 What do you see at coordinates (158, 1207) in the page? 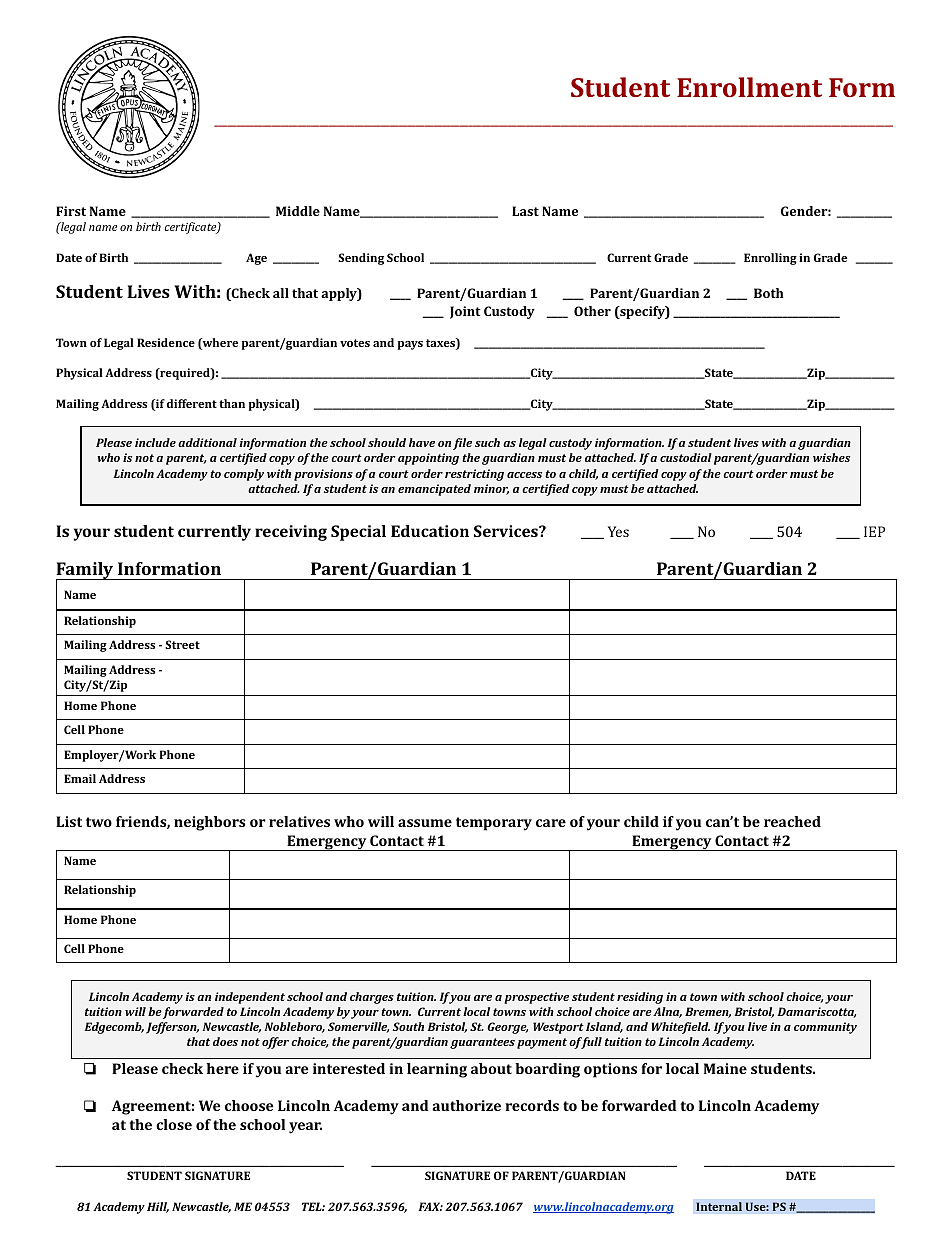
I see `Hill` at bounding box center [158, 1207].
